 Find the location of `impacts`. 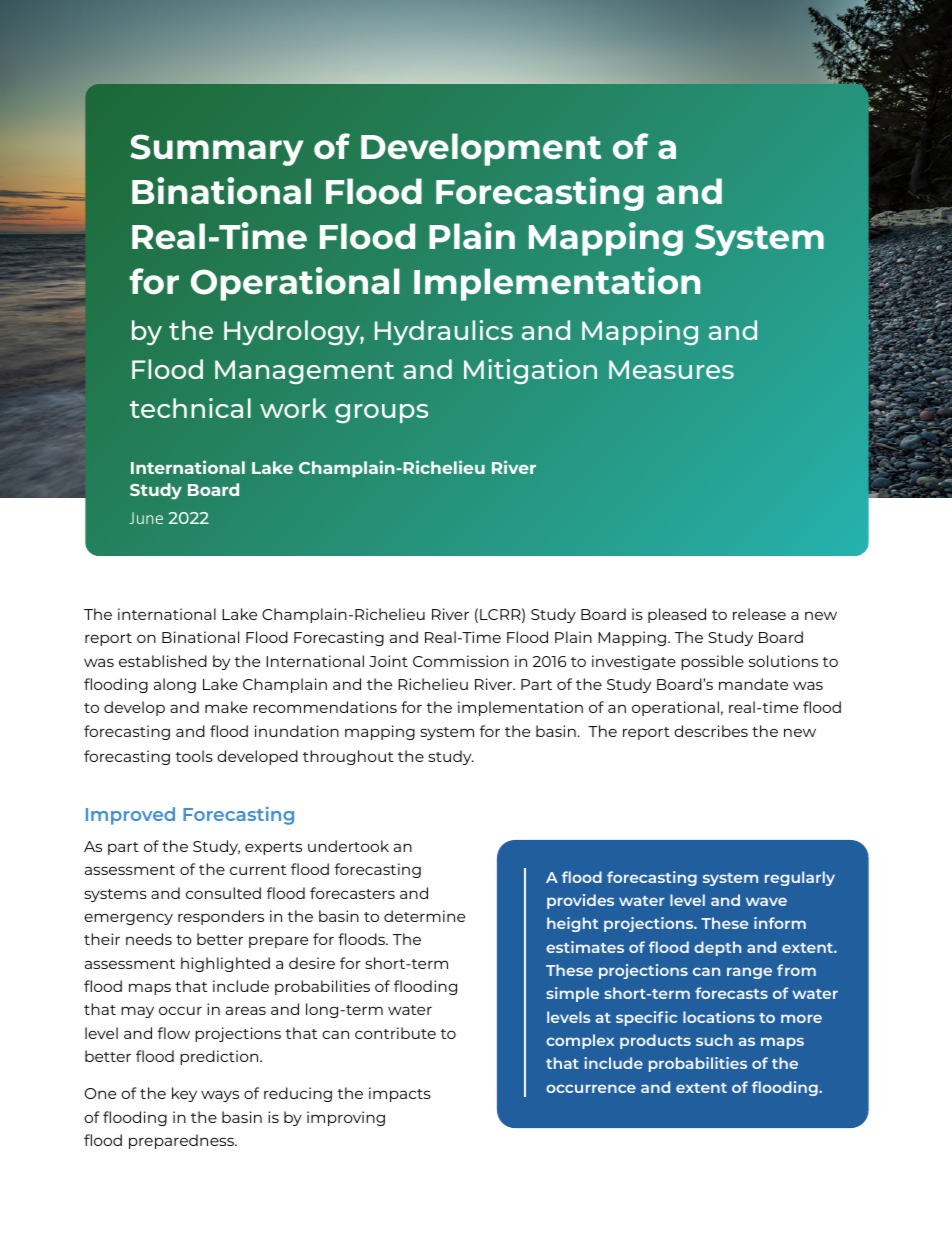

impacts is located at coordinates (400, 1094).
